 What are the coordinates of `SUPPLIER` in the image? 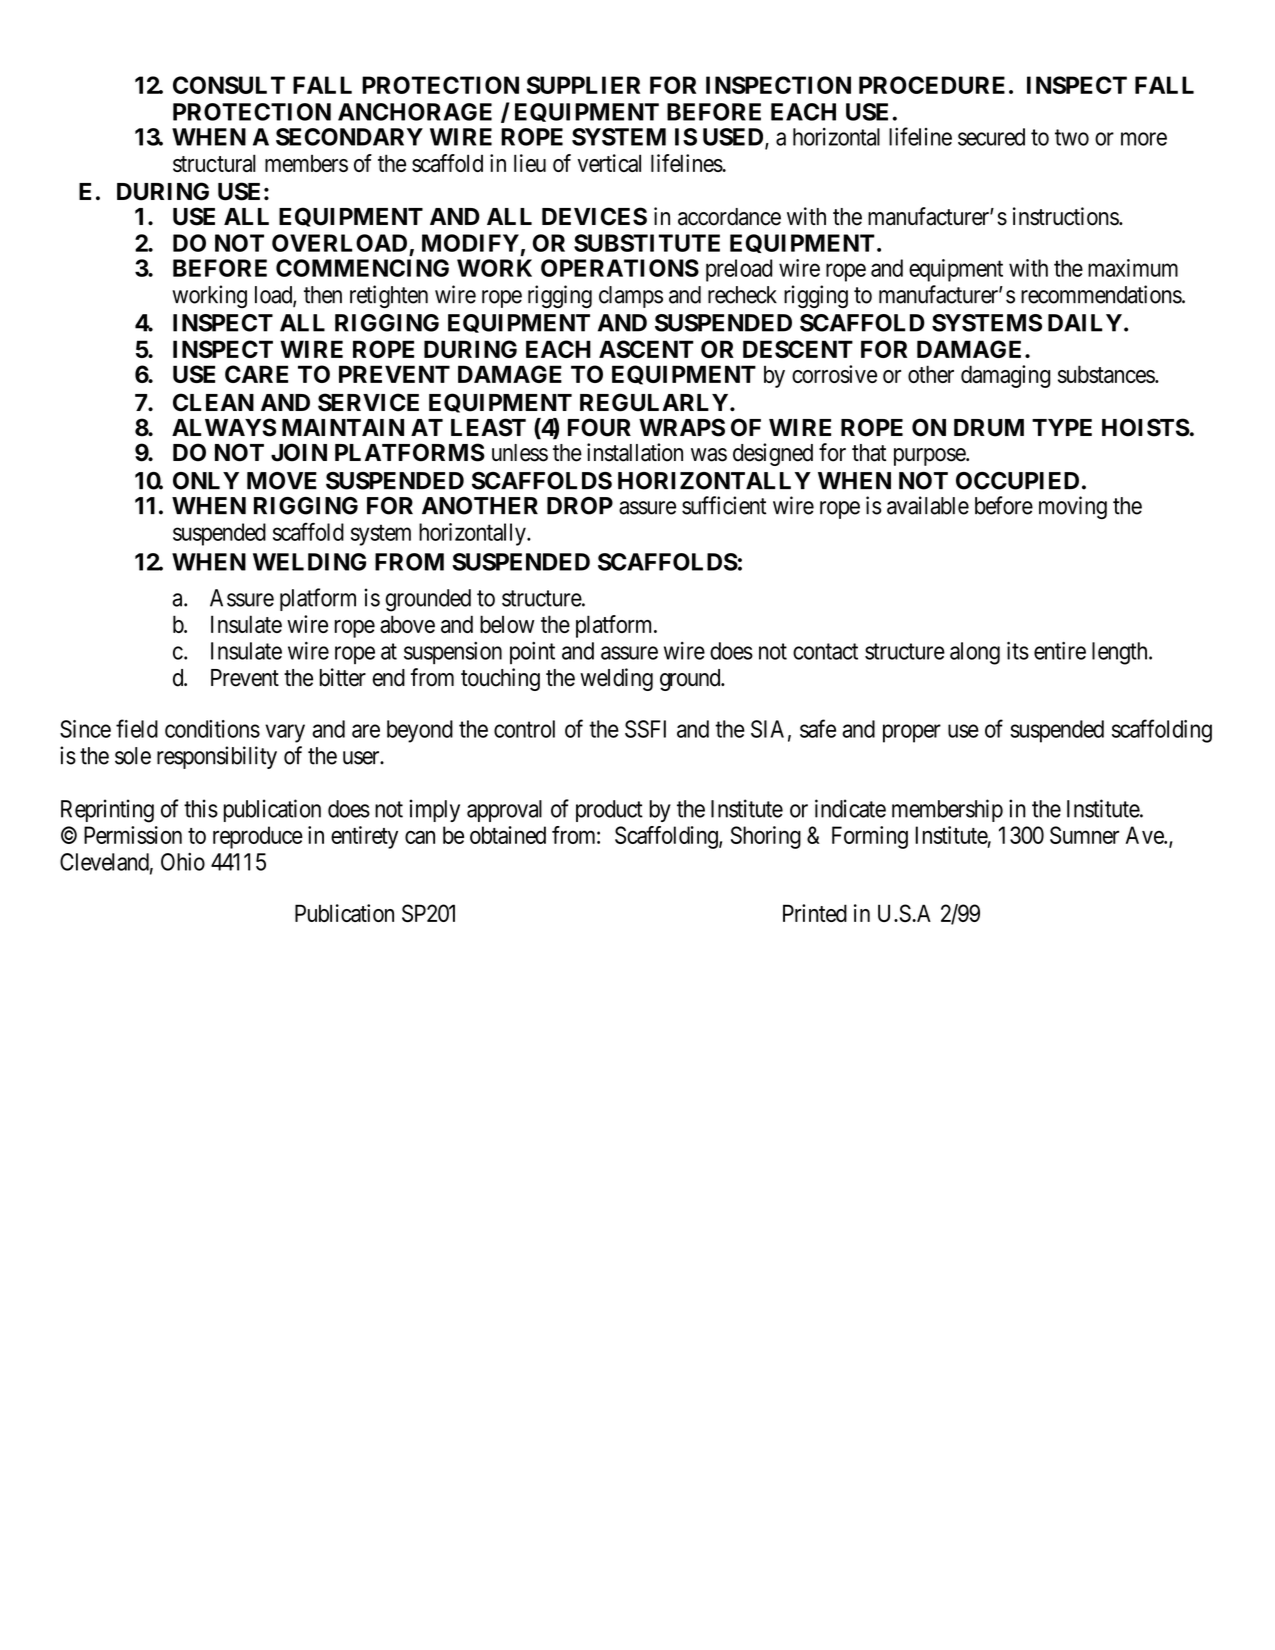 It's located at (583, 85).
